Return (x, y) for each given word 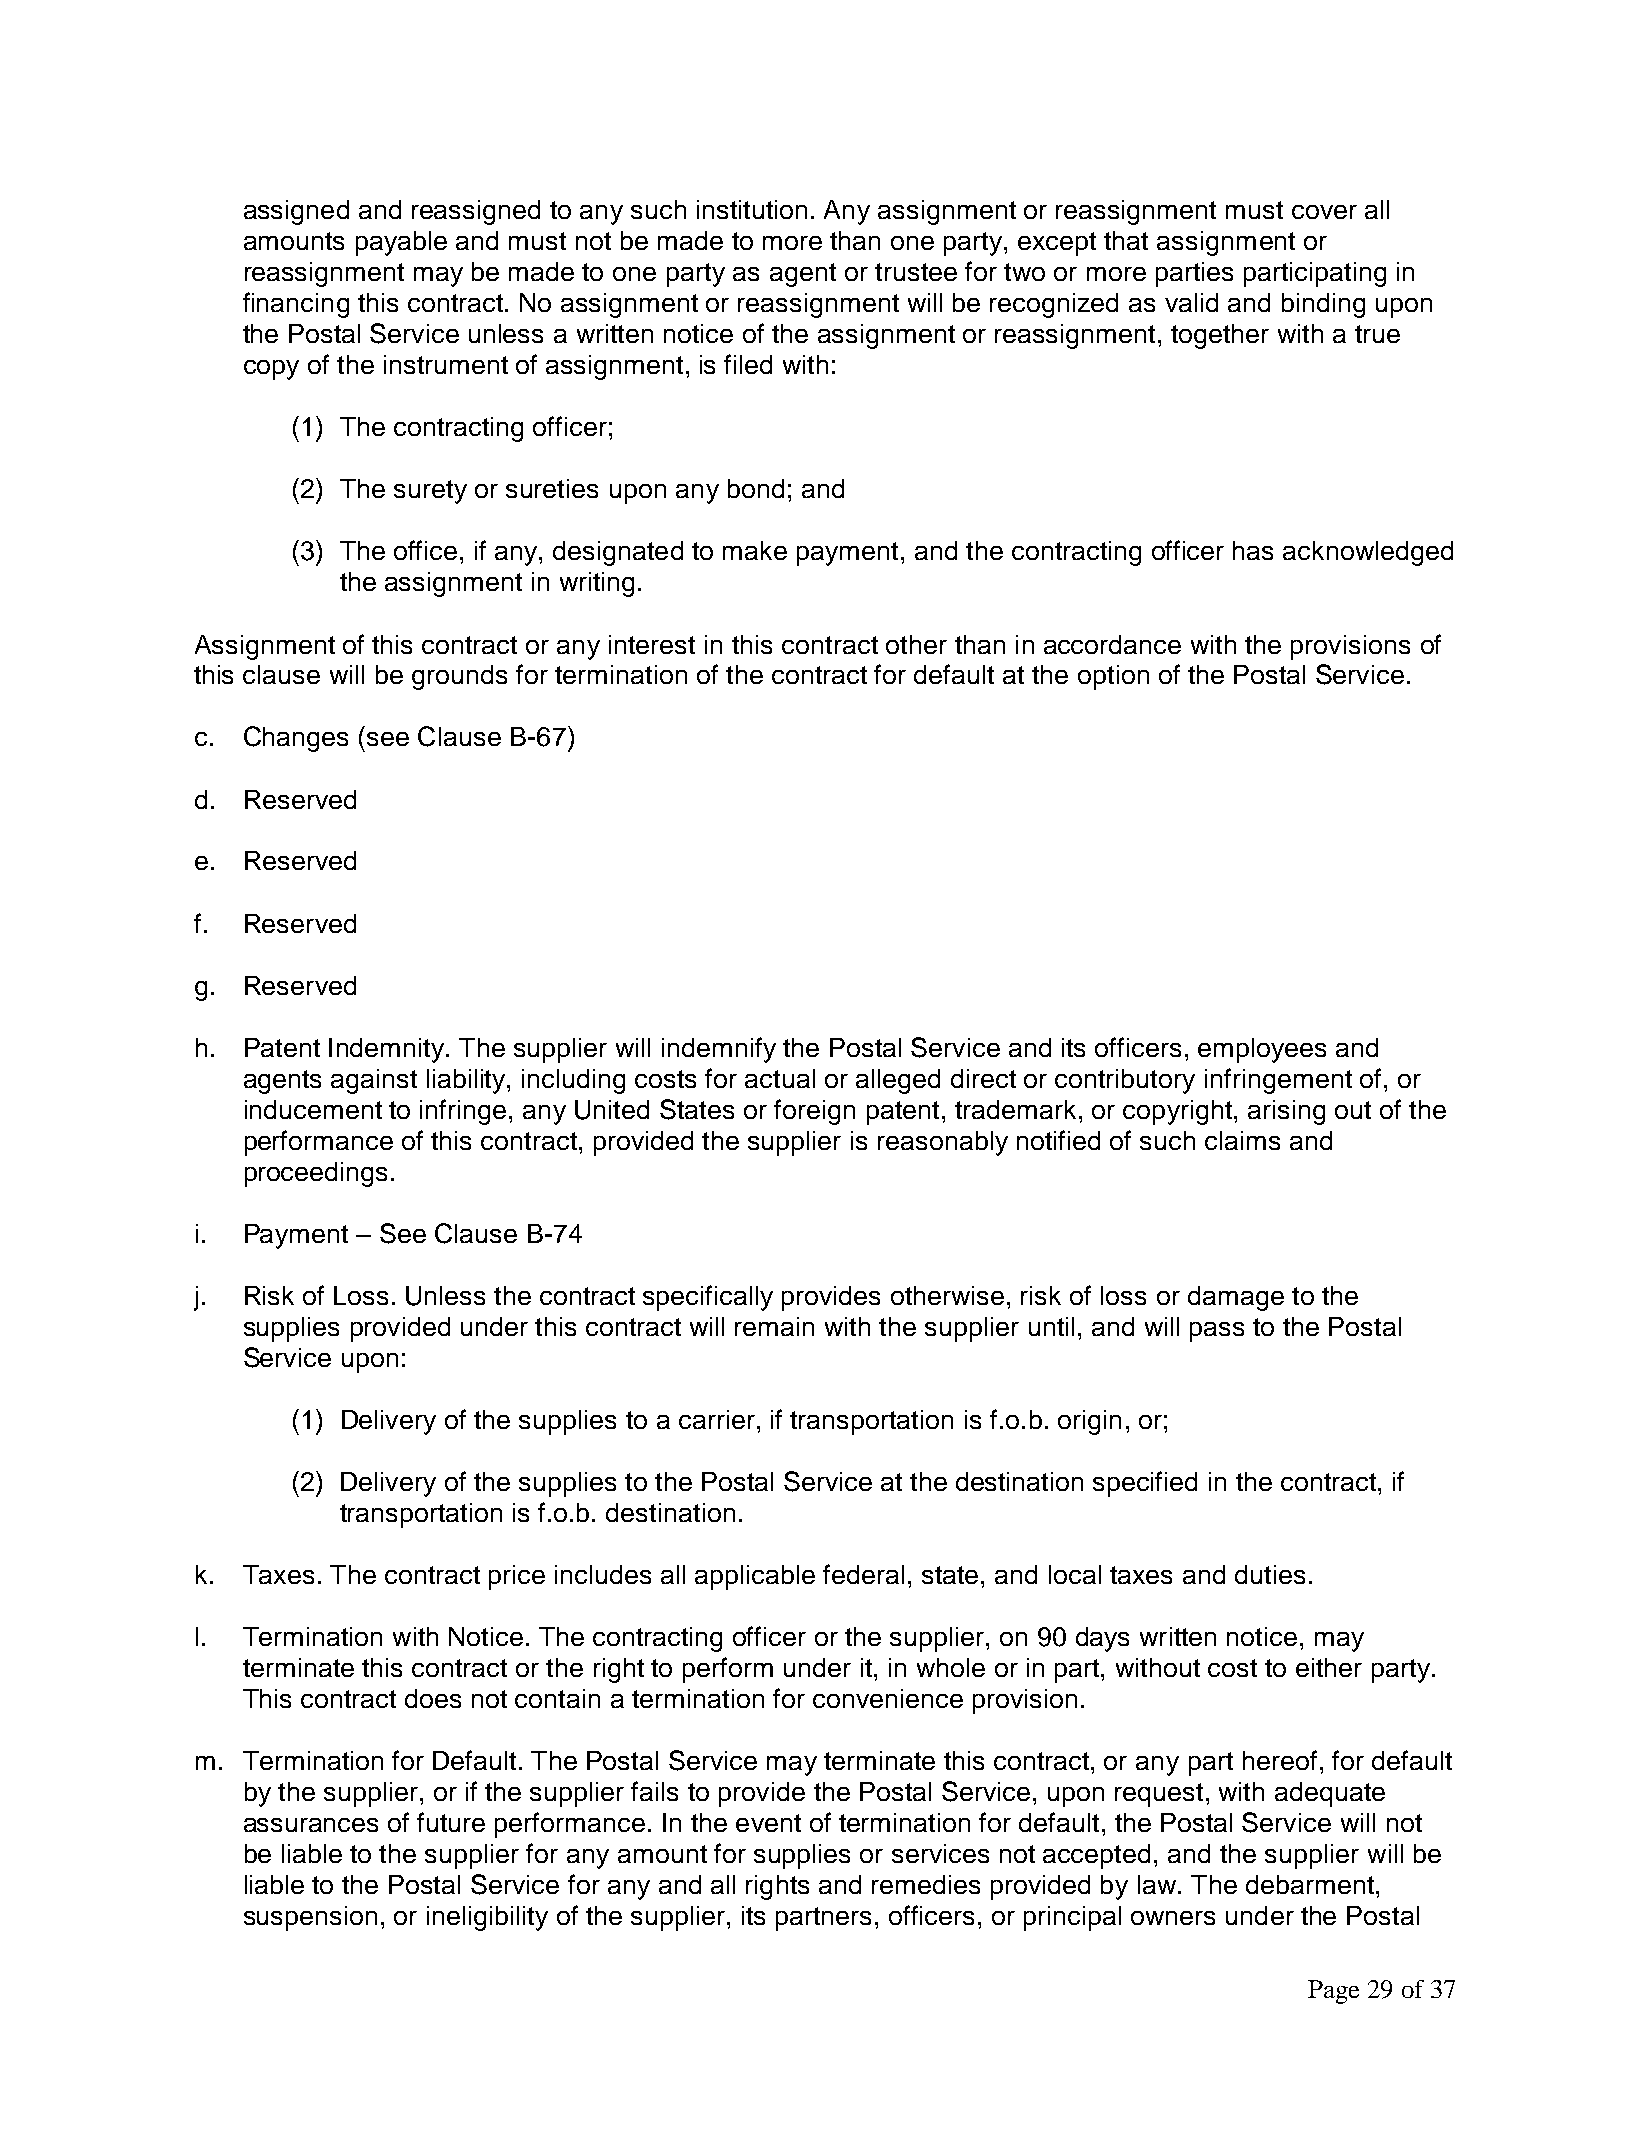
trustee (916, 272)
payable (401, 243)
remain (774, 1326)
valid (1191, 302)
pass (1217, 1332)
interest (652, 644)
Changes (296, 739)
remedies (926, 1884)
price (517, 1577)
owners (1173, 1918)
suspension (310, 1918)
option (1113, 677)
